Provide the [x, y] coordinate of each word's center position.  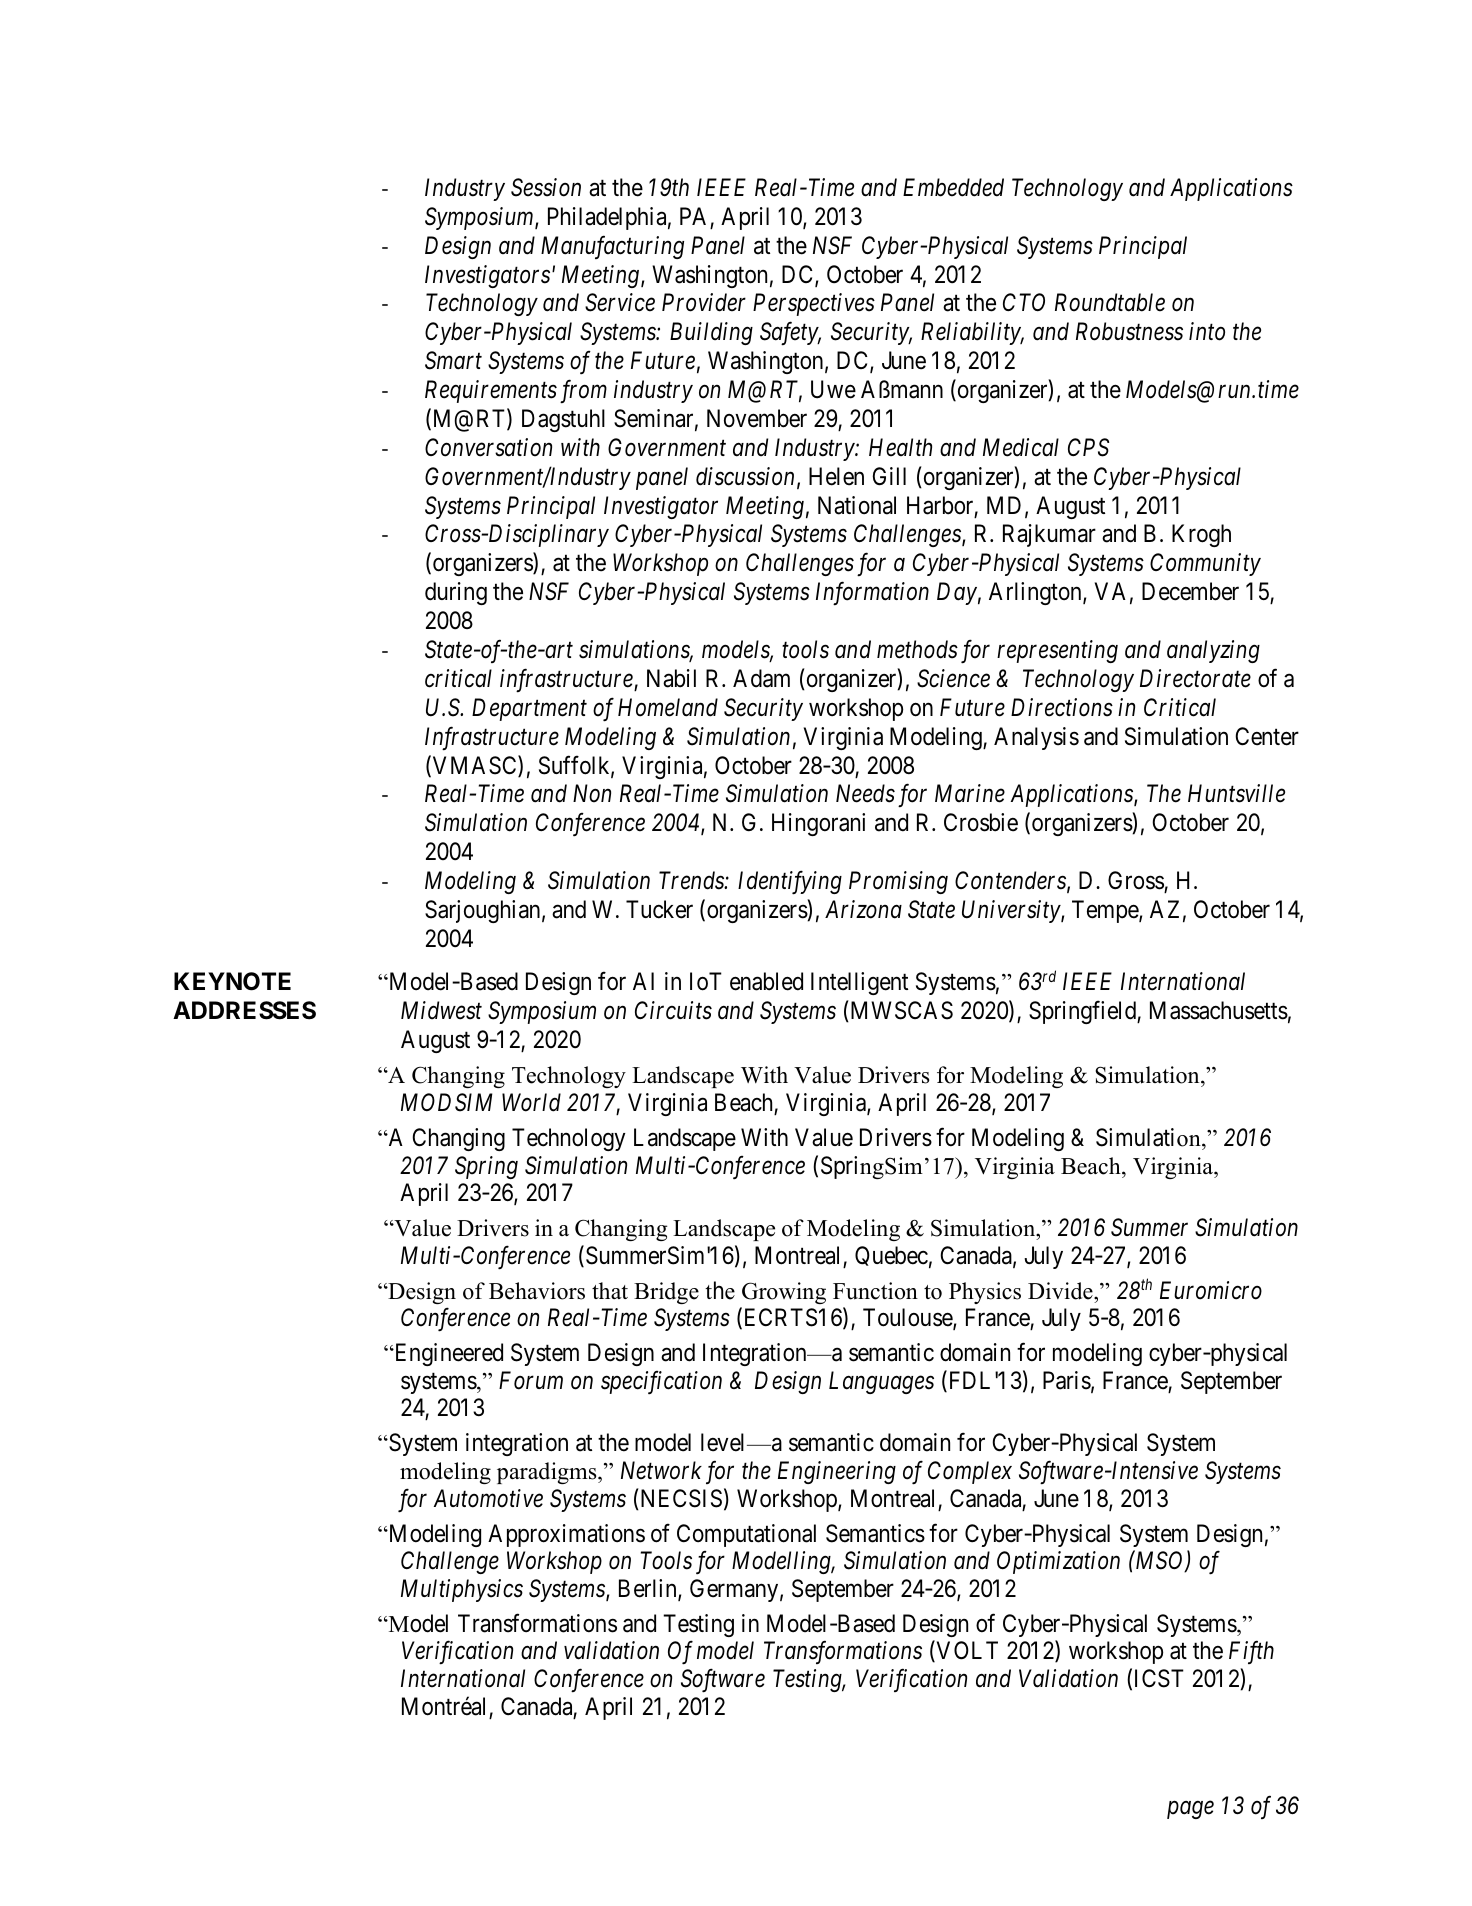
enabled [766, 981]
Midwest [441, 1010]
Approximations [566, 1535]
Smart [453, 360]
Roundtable [1110, 302]
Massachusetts [1219, 1010]
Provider [704, 302]
